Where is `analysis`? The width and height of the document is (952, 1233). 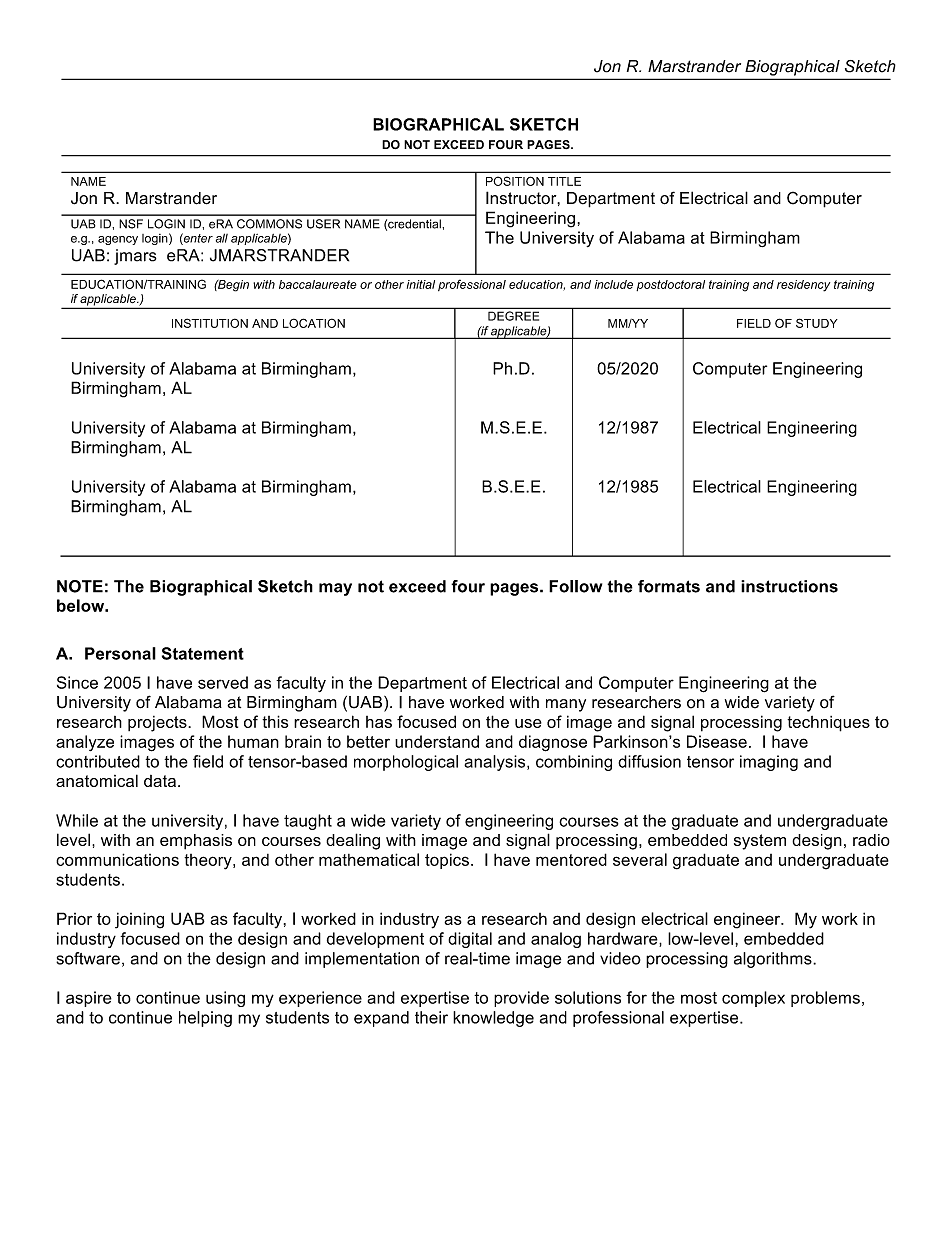
analysis is located at coordinates (496, 763).
